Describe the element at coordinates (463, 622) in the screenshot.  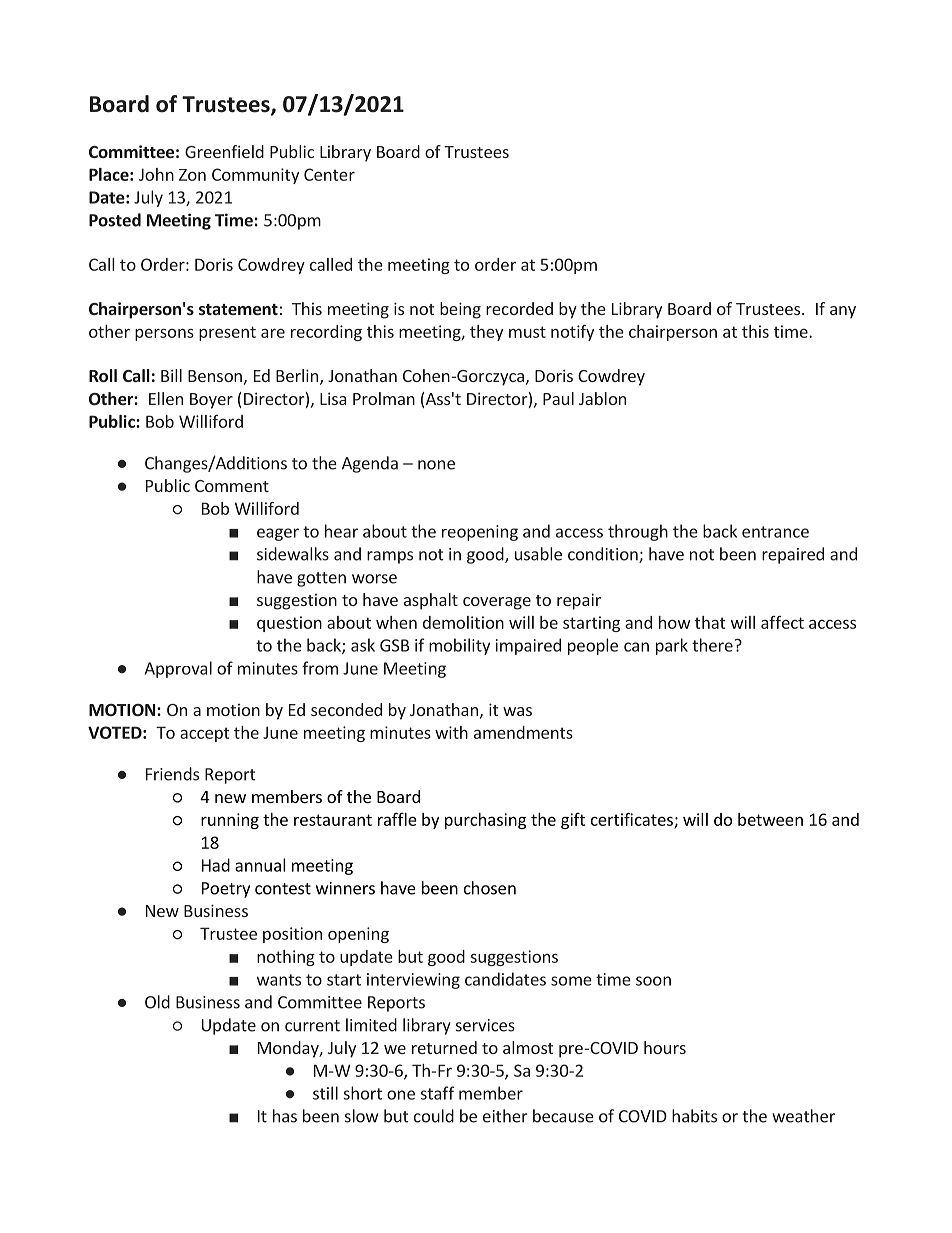
I see `demolition` at that location.
